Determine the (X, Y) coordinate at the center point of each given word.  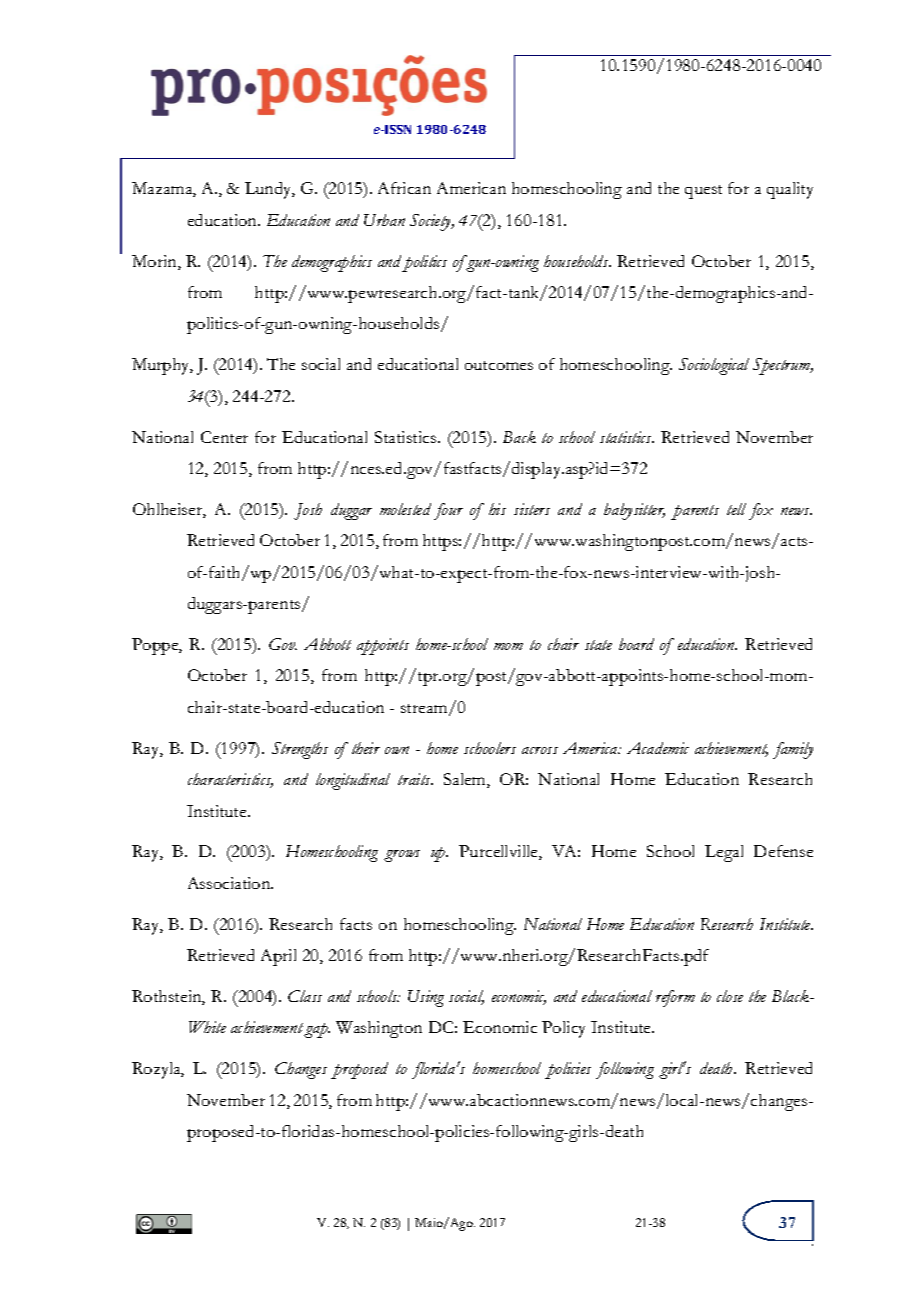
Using (426, 998)
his (497, 509)
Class (305, 996)
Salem (466, 780)
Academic (658, 748)
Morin (155, 262)
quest (703, 192)
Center (224, 437)
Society (432, 222)
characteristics (230, 780)
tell (736, 509)
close (730, 996)
